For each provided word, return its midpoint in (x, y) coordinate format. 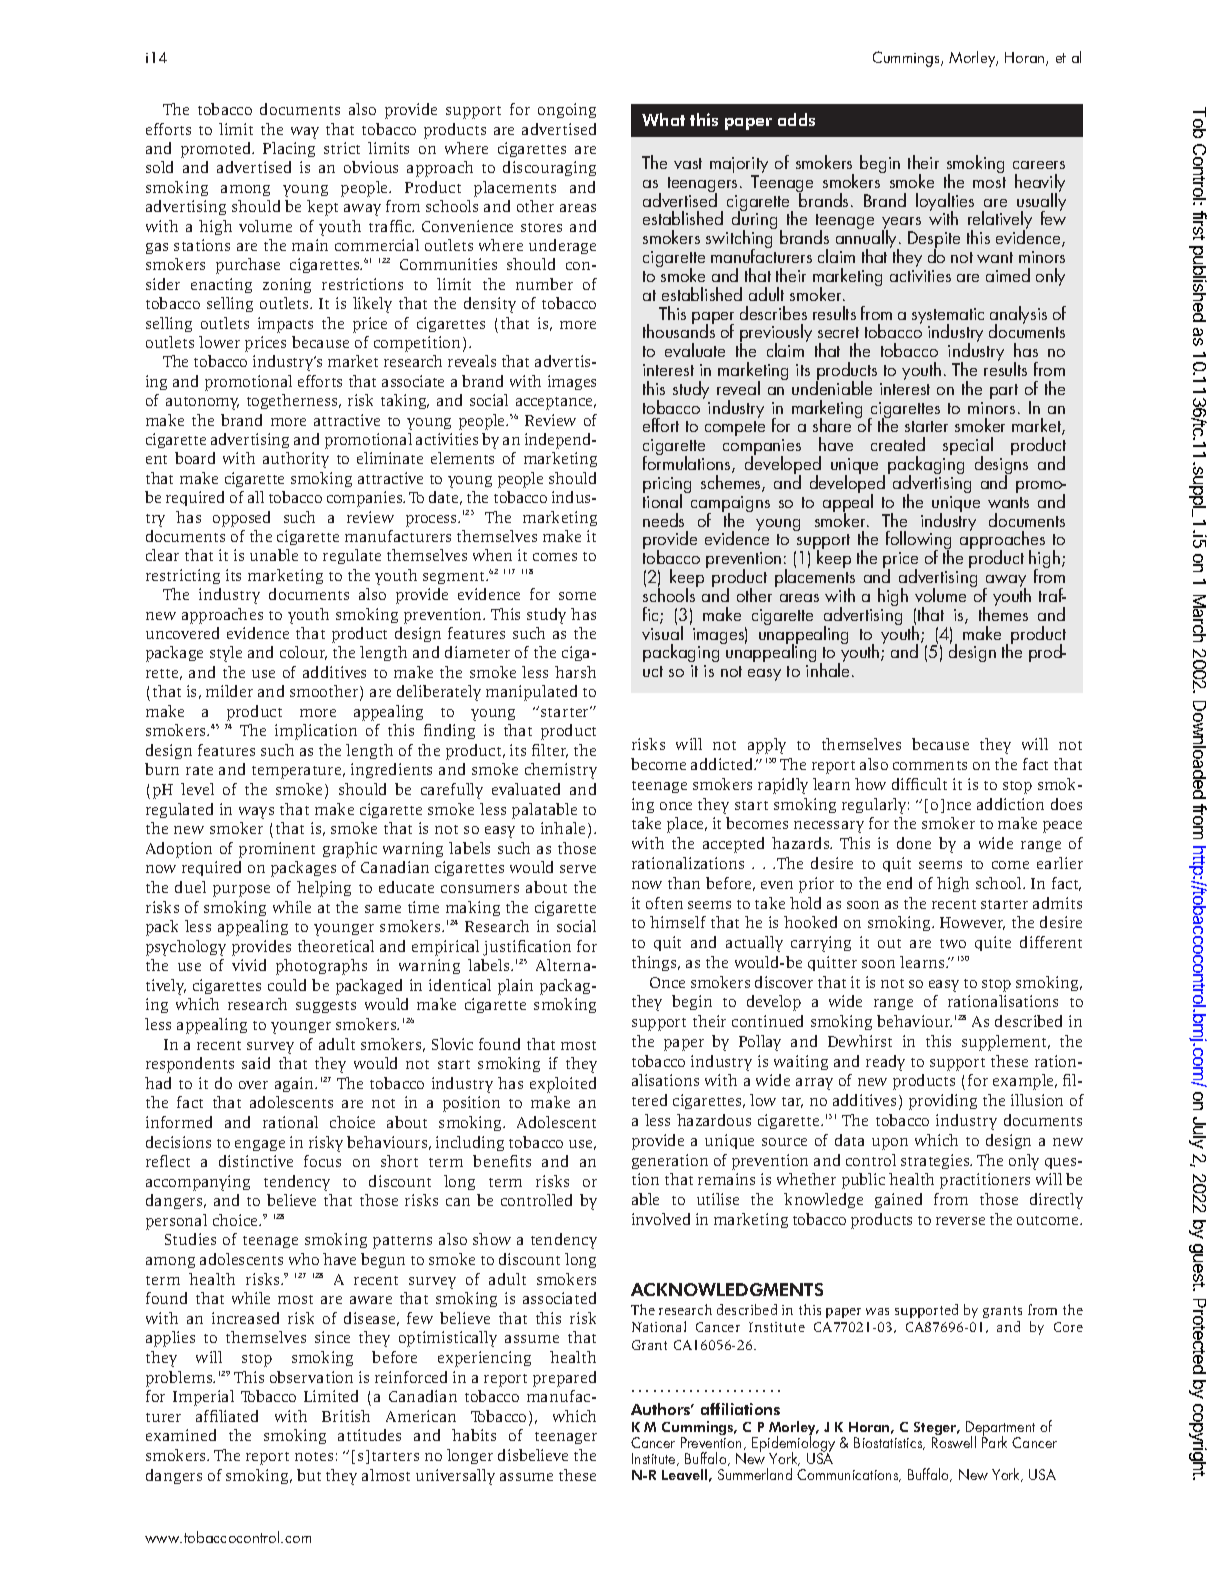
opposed (241, 519)
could (287, 985)
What (663, 119)
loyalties (945, 203)
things (655, 963)
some (577, 596)
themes (1003, 613)
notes (314, 1456)
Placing (289, 149)
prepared (564, 1379)
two (953, 943)
